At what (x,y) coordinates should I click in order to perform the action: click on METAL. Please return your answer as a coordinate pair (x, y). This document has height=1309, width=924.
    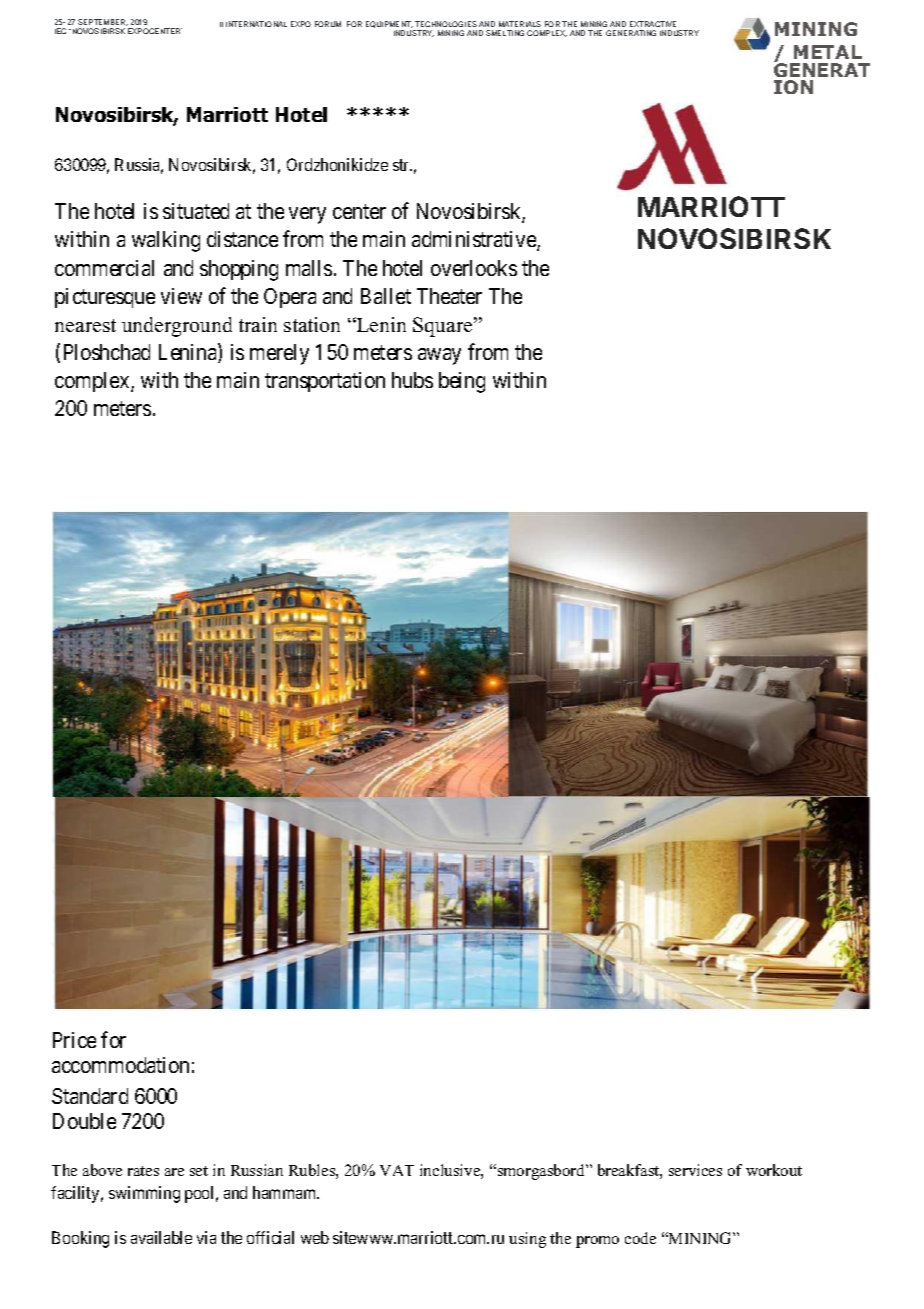
    Looking at the image, I should click on (828, 52).
